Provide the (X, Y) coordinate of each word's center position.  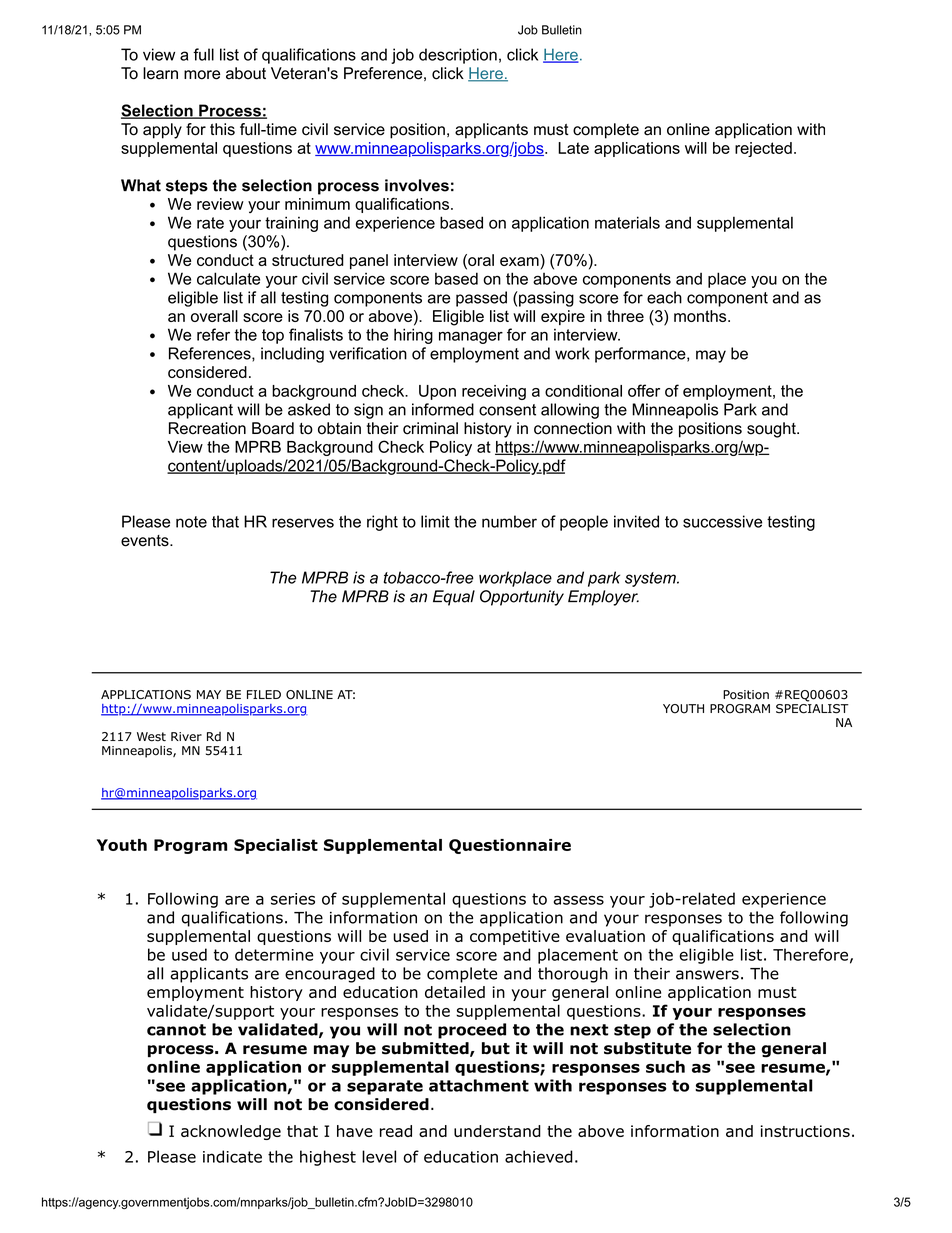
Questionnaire (510, 846)
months (700, 316)
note (191, 522)
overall (214, 316)
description (458, 56)
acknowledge (231, 1132)
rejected (763, 149)
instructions (805, 1131)
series (293, 899)
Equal (454, 598)
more (202, 75)
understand (497, 1131)
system (651, 579)
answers (707, 975)
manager (471, 337)
